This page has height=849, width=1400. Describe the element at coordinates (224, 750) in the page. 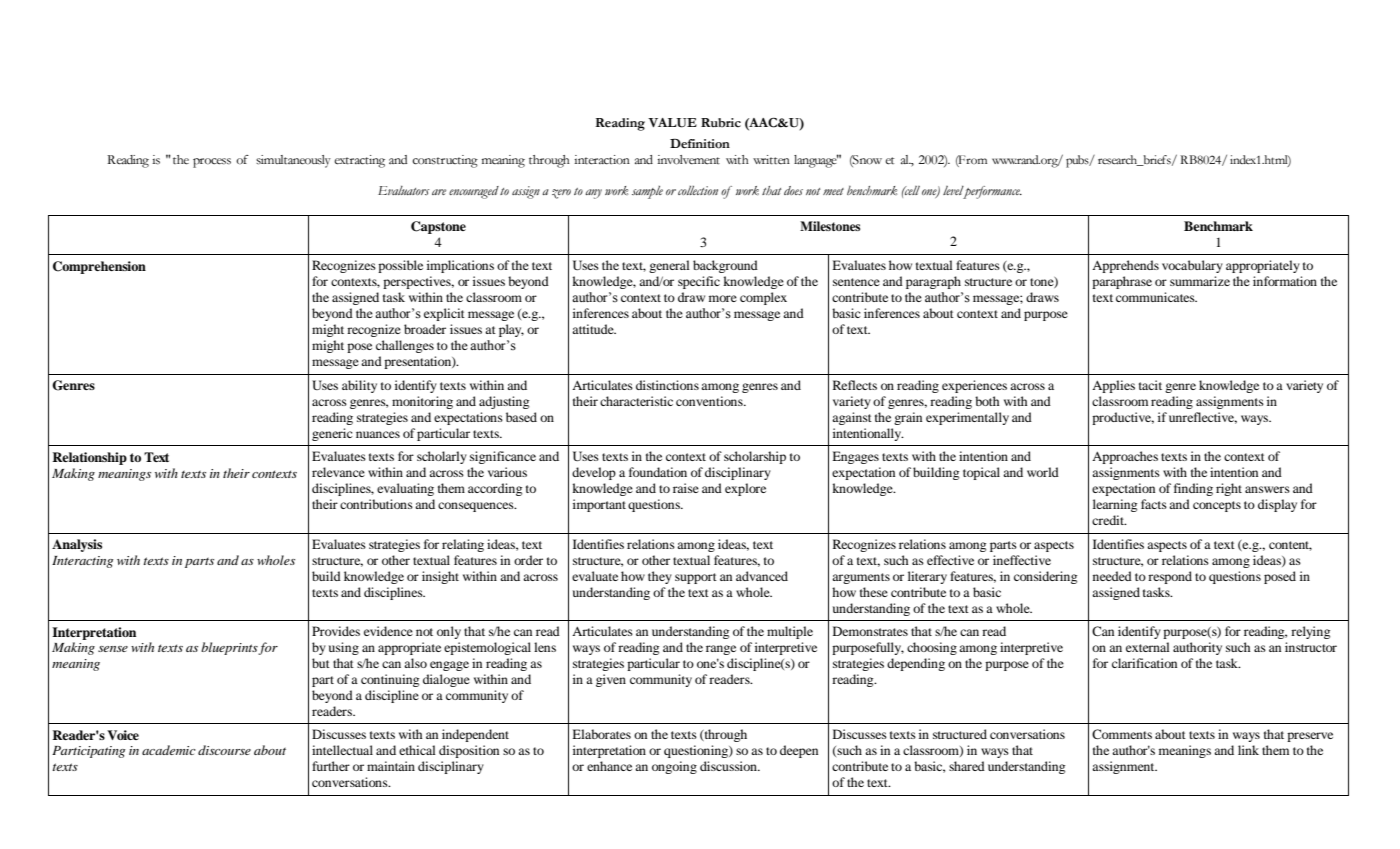

I see `discourse` at that location.
